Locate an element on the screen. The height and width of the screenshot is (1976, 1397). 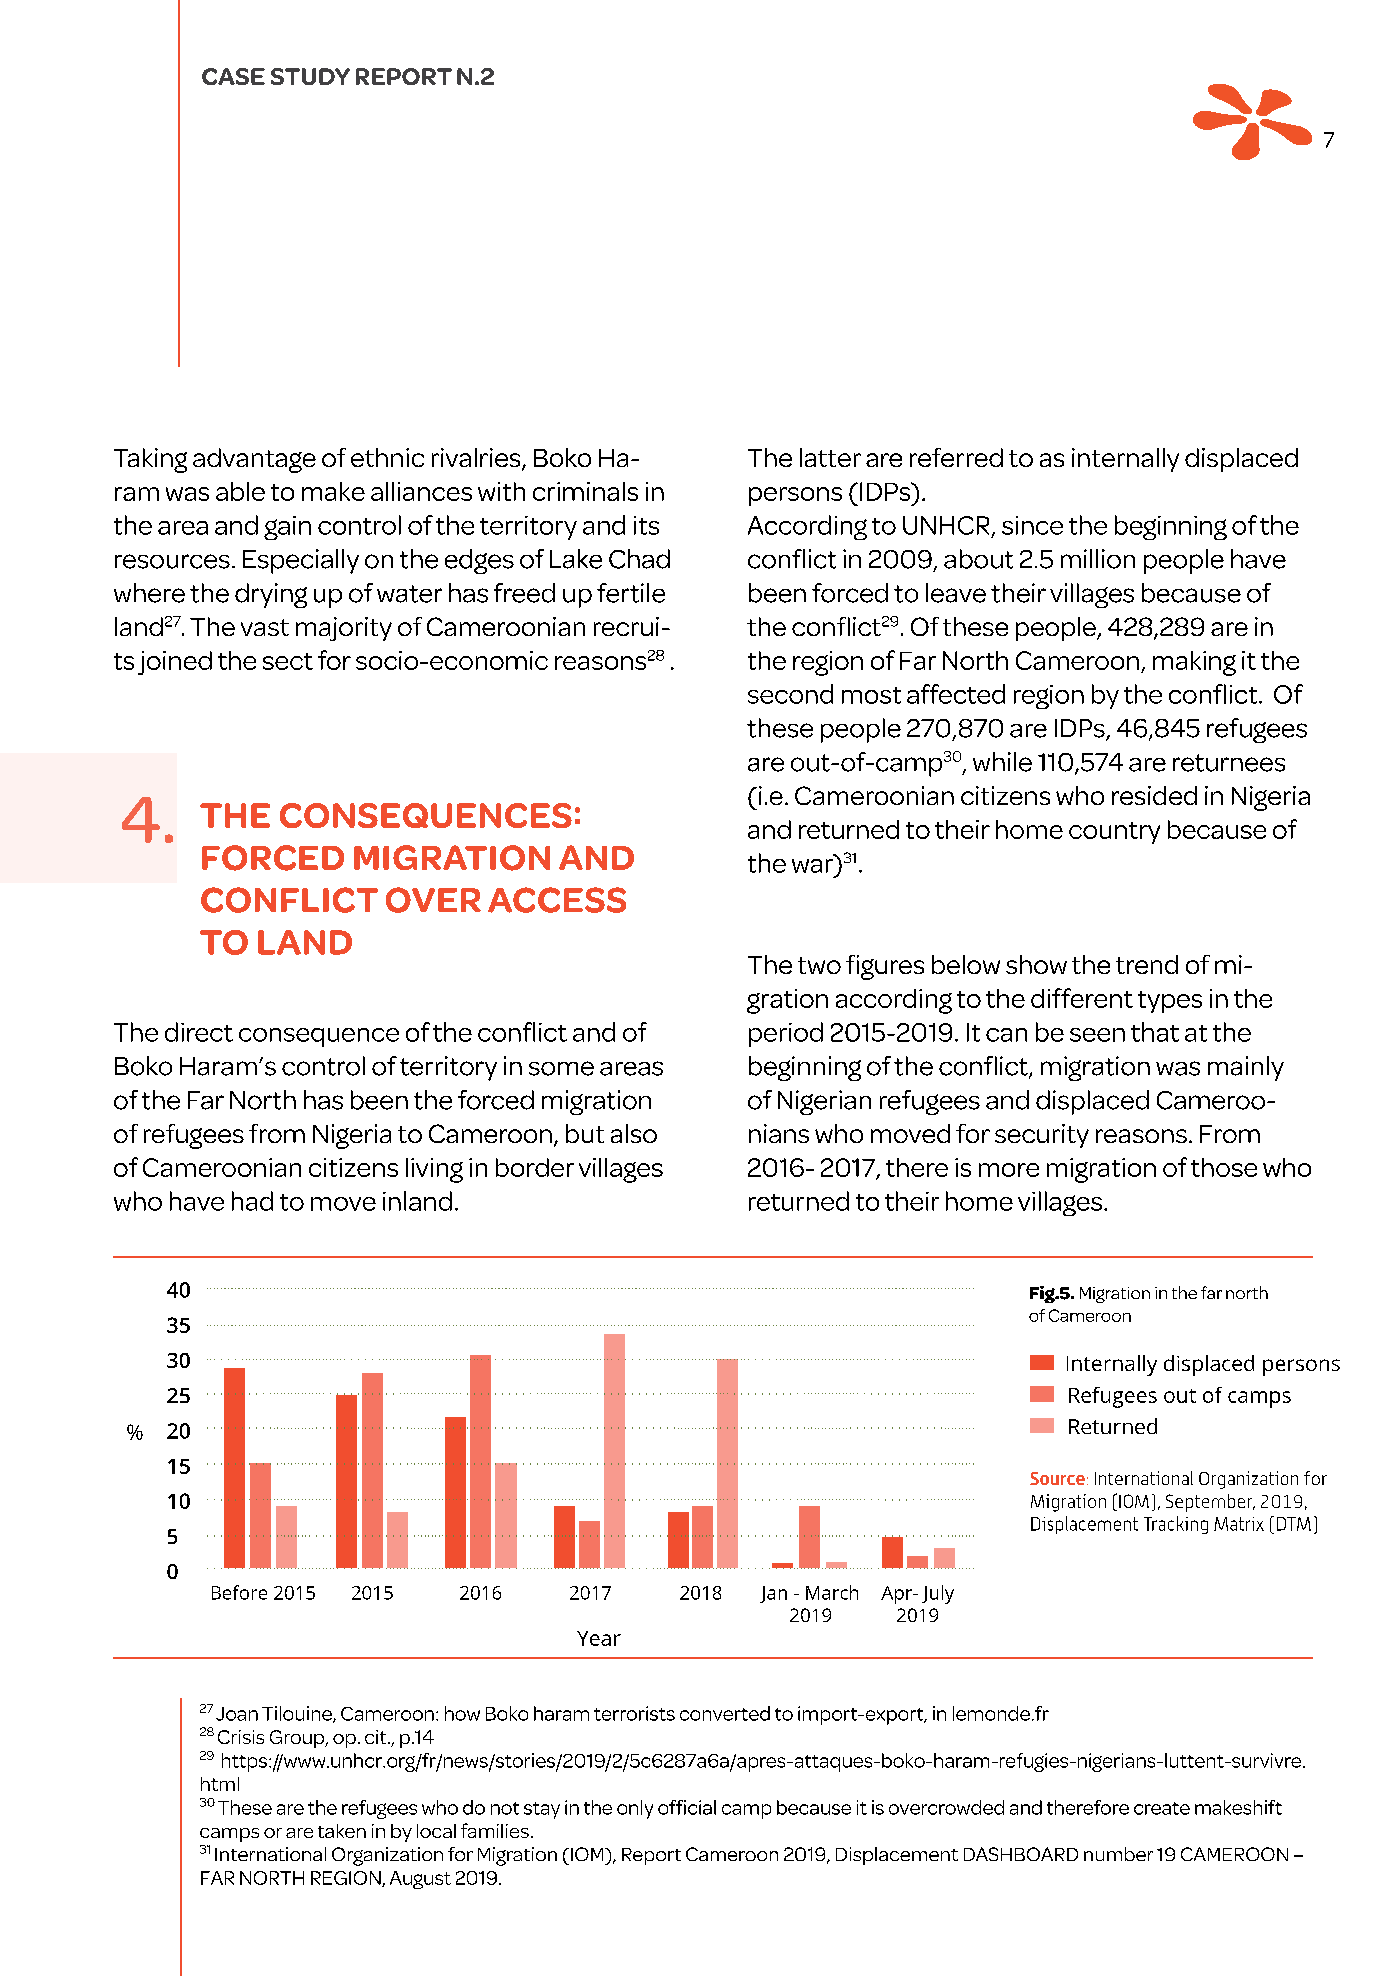
latter is located at coordinates (830, 457).
